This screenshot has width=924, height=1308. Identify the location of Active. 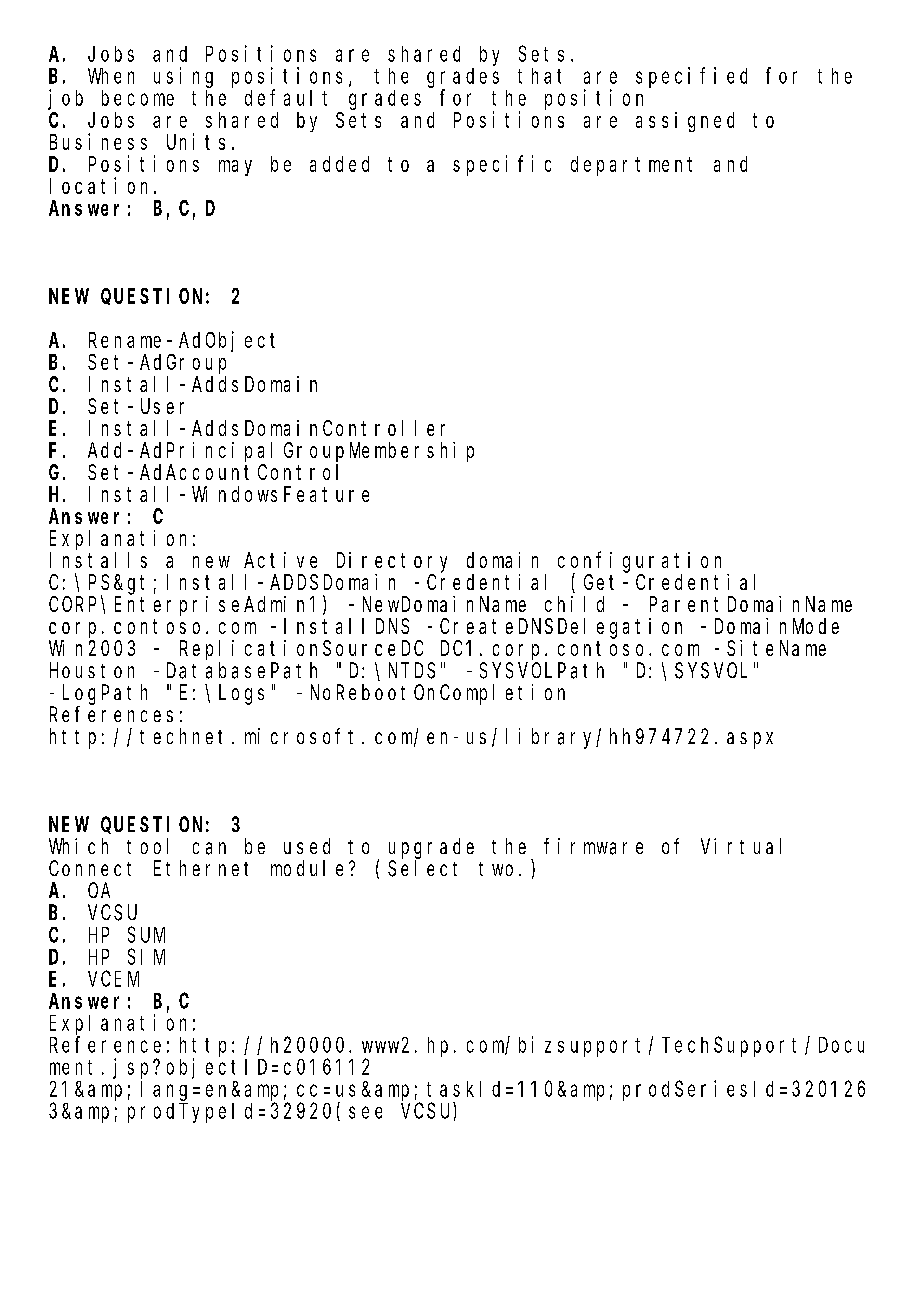
(280, 560).
